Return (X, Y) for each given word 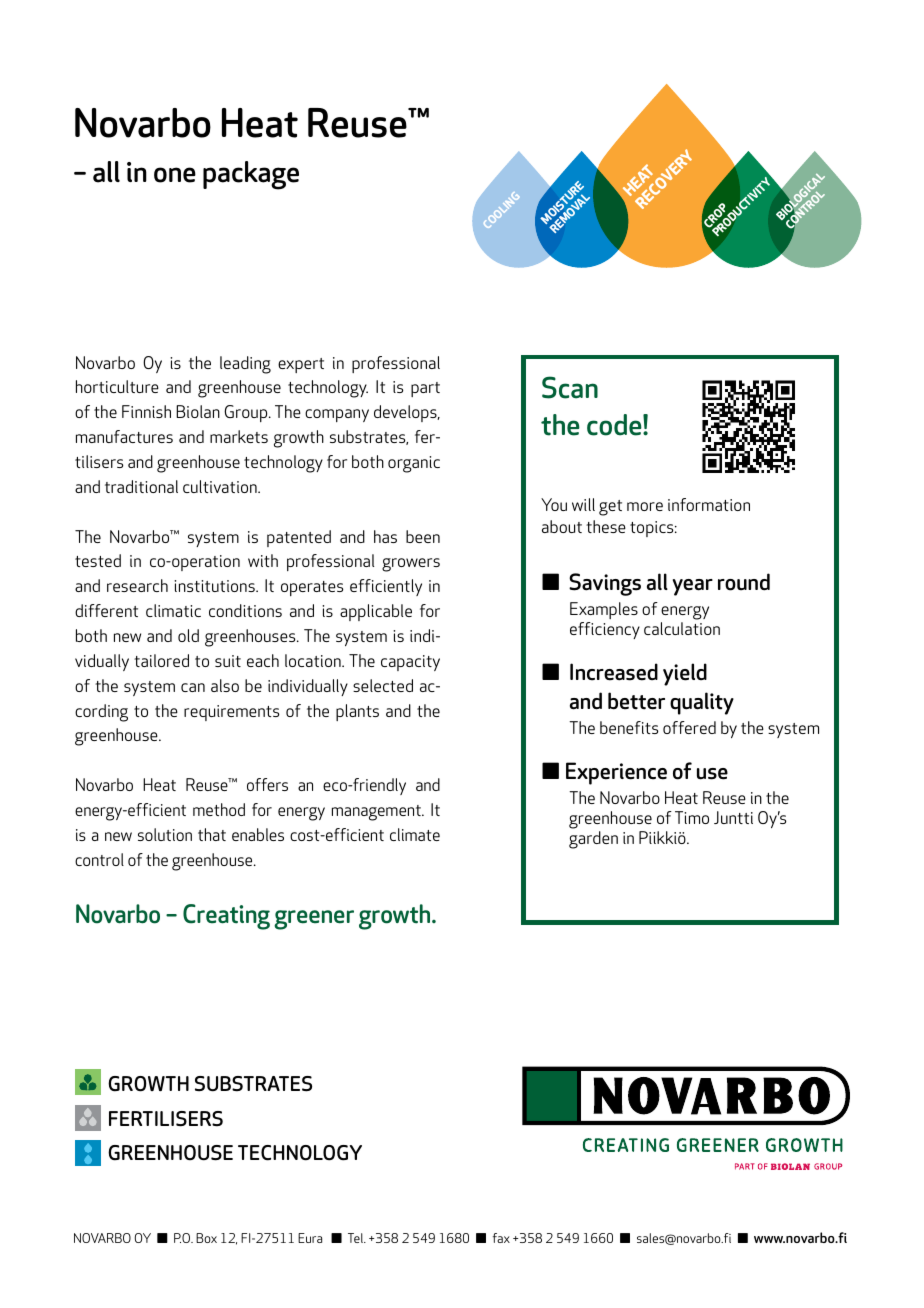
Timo (692, 817)
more (645, 506)
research (137, 585)
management (378, 813)
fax (501, 1238)
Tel (356, 1238)
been (423, 536)
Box (206, 1238)
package (251, 175)
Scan (570, 387)
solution (165, 834)
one (175, 175)
